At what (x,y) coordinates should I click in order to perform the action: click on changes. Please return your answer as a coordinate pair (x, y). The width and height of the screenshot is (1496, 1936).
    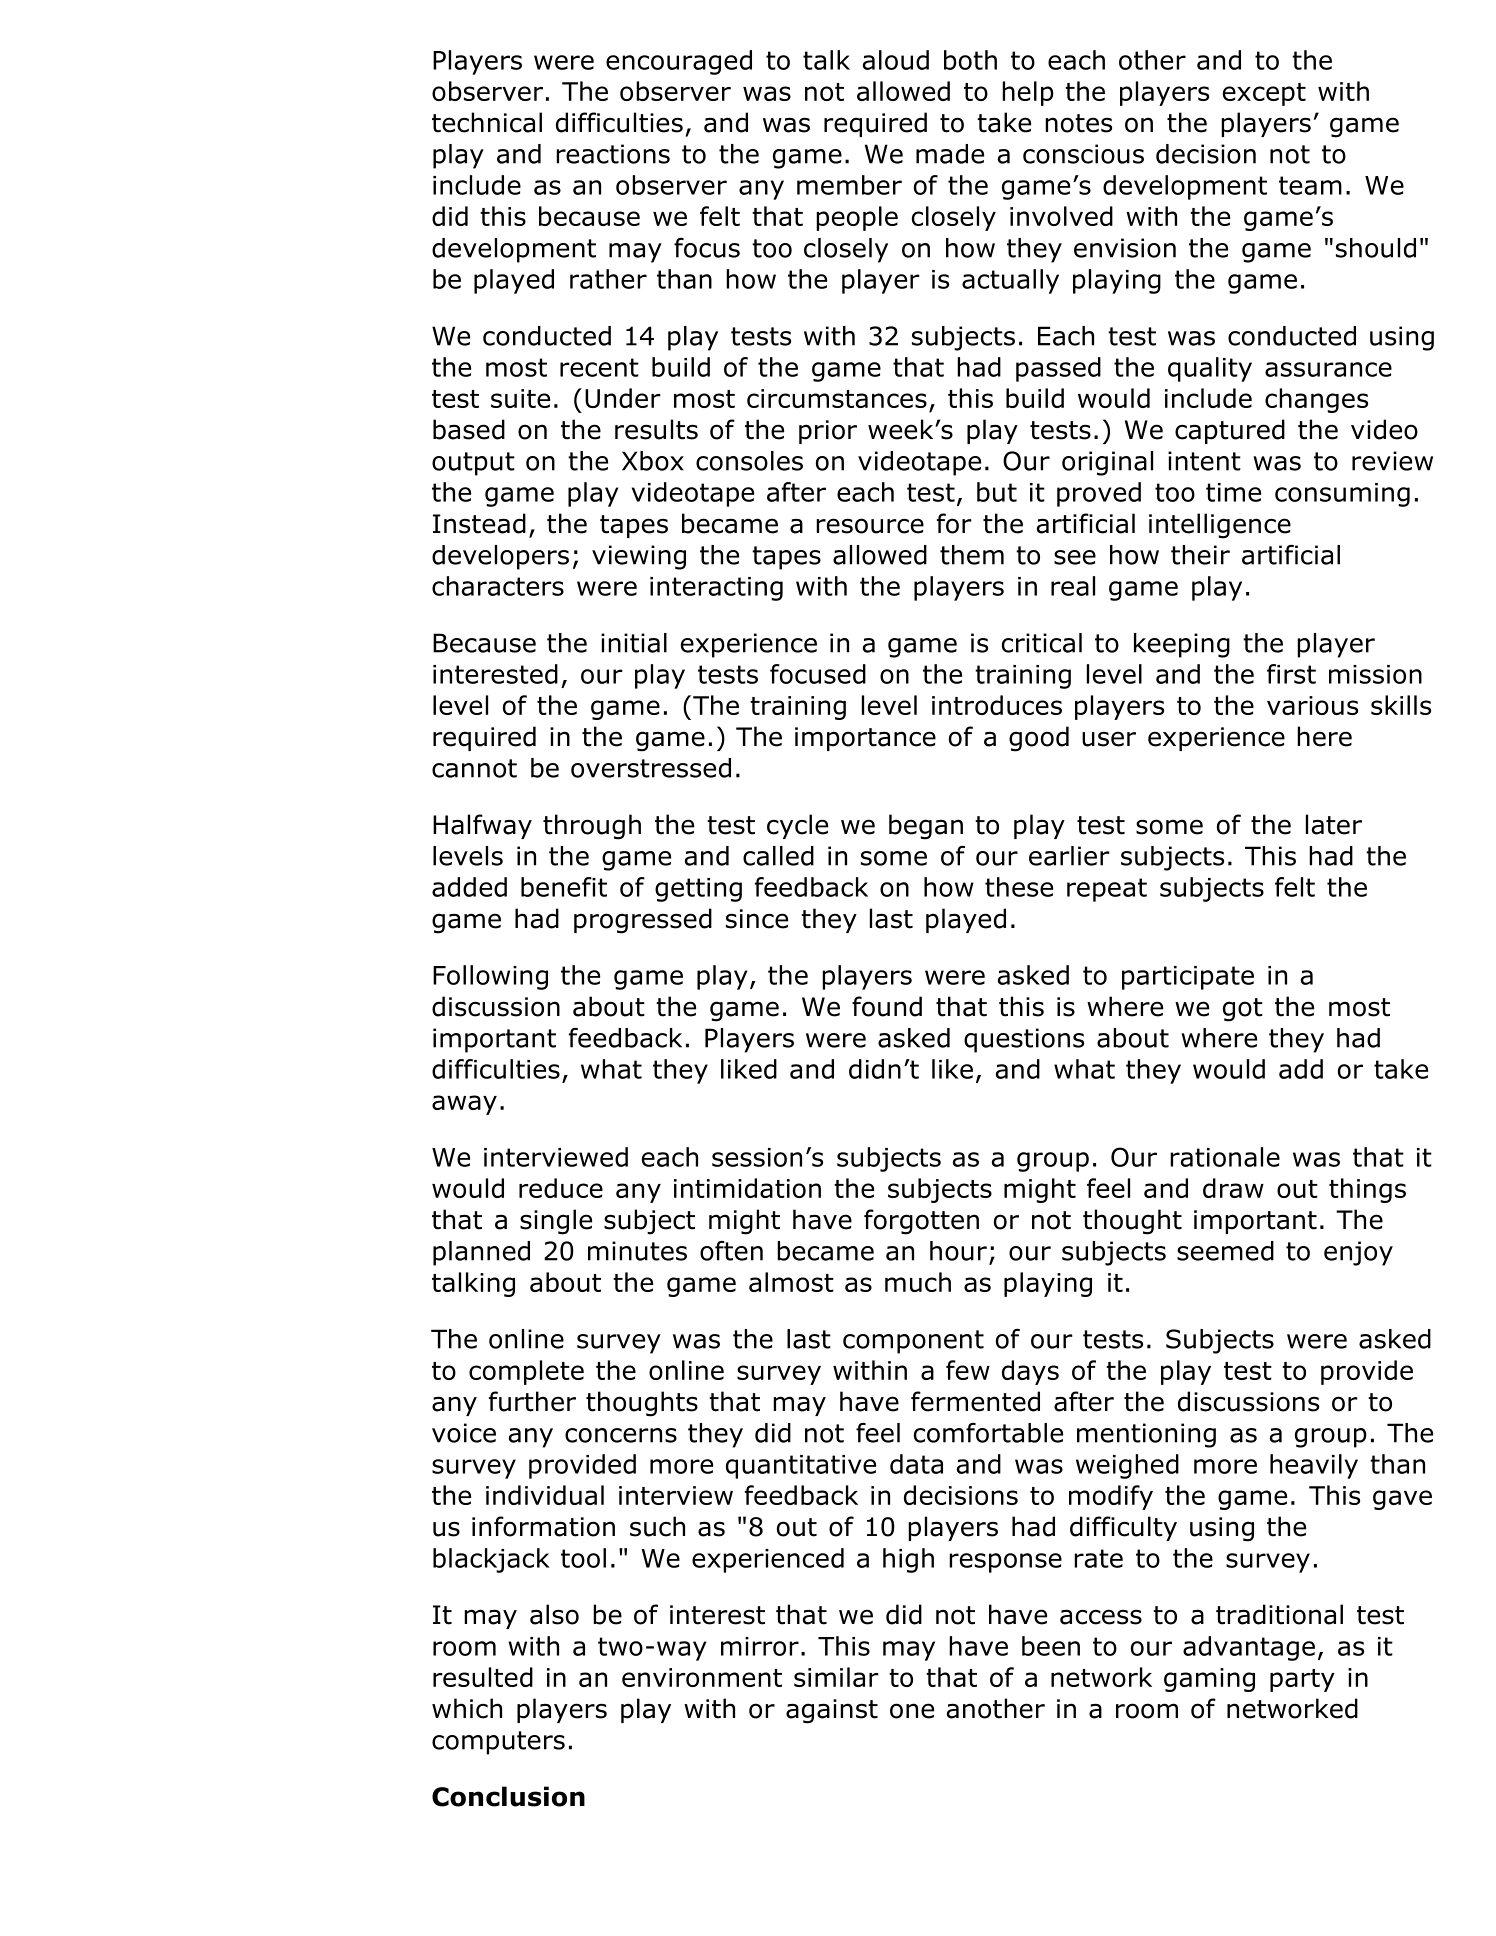
    Looking at the image, I should click on (1316, 400).
